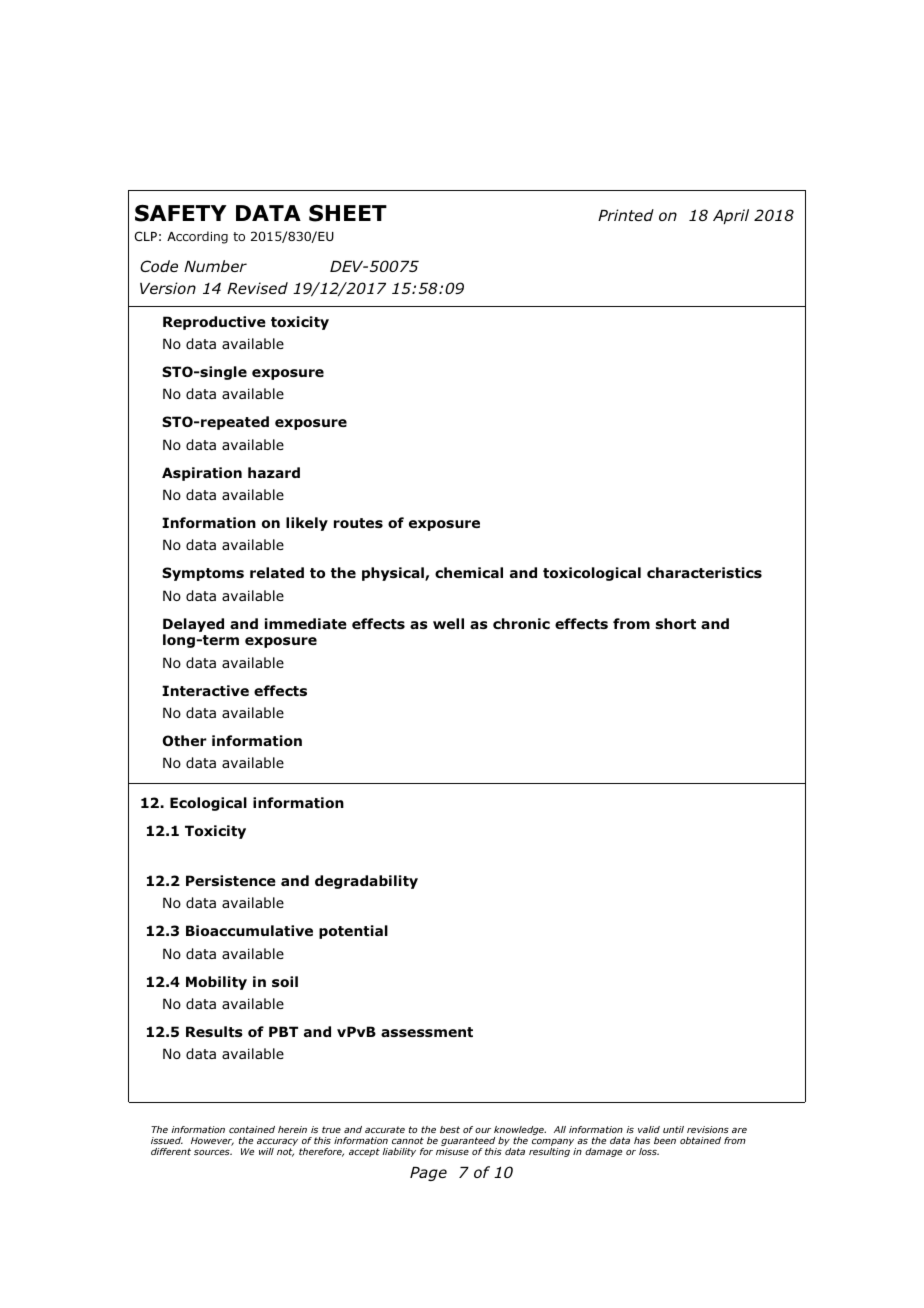 Image resolution: width=924 pixels, height=1308 pixels. Describe the element at coordinates (348, 213) in the page. I see `SHEET` at that location.
